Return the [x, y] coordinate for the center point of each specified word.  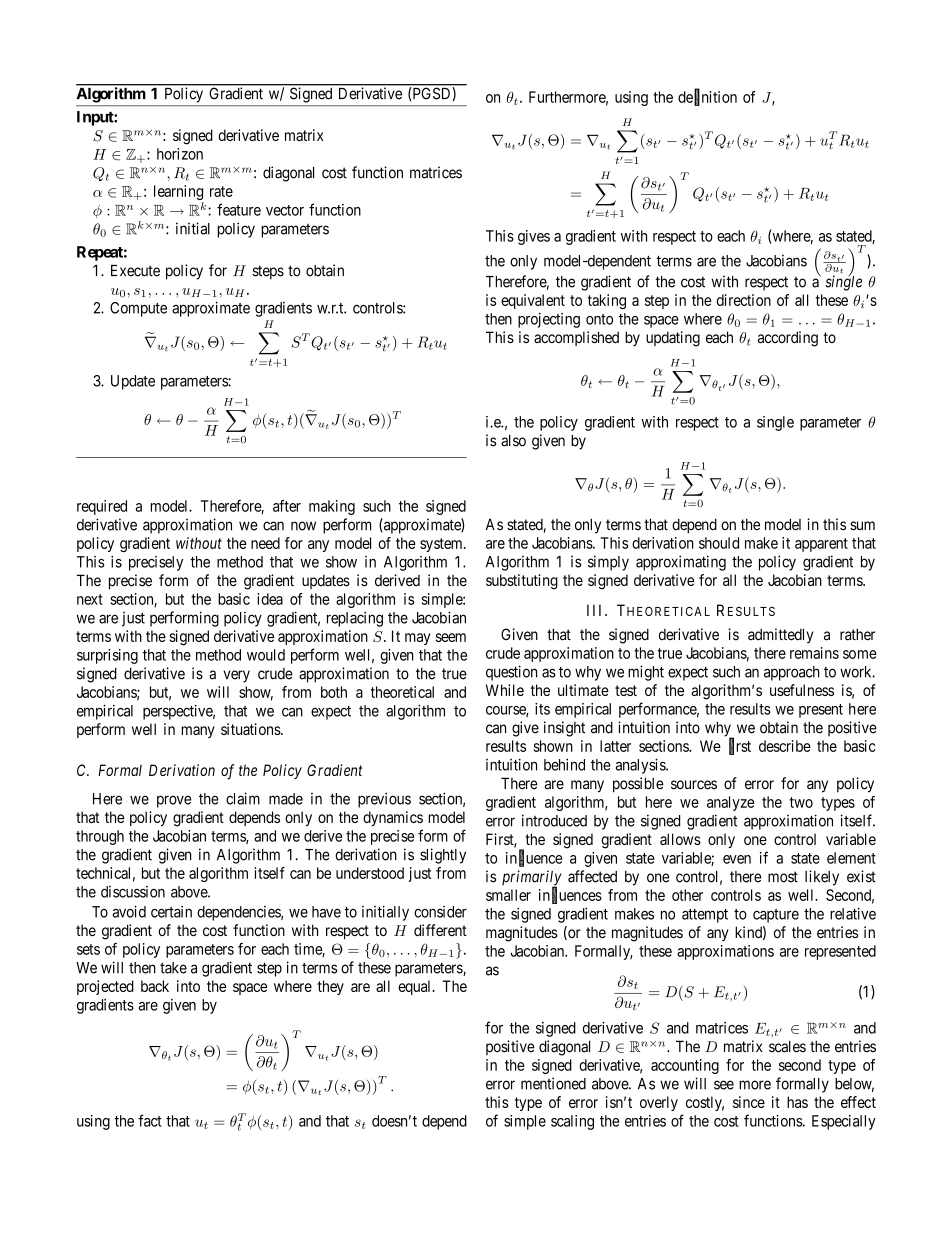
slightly [443, 856]
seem [451, 637]
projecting [549, 320]
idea [270, 599]
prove [174, 801]
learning [179, 194]
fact [150, 1120]
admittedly [781, 636]
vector [285, 210]
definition [707, 97]
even [737, 859]
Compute [138, 309]
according [788, 339]
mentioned [553, 1083]
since [749, 1102]
